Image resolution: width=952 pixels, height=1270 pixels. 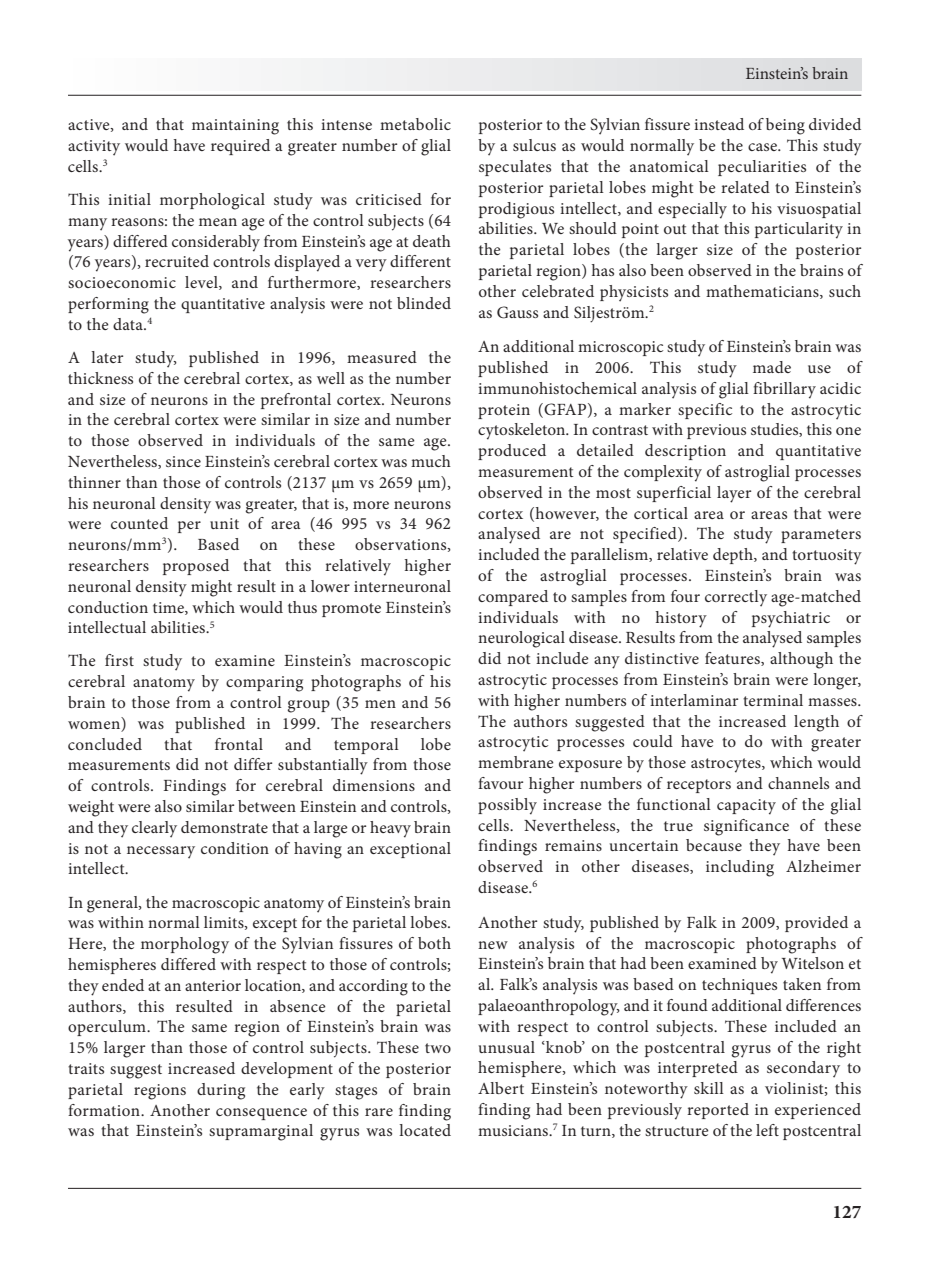 I want to click on time, so click(x=169, y=608).
